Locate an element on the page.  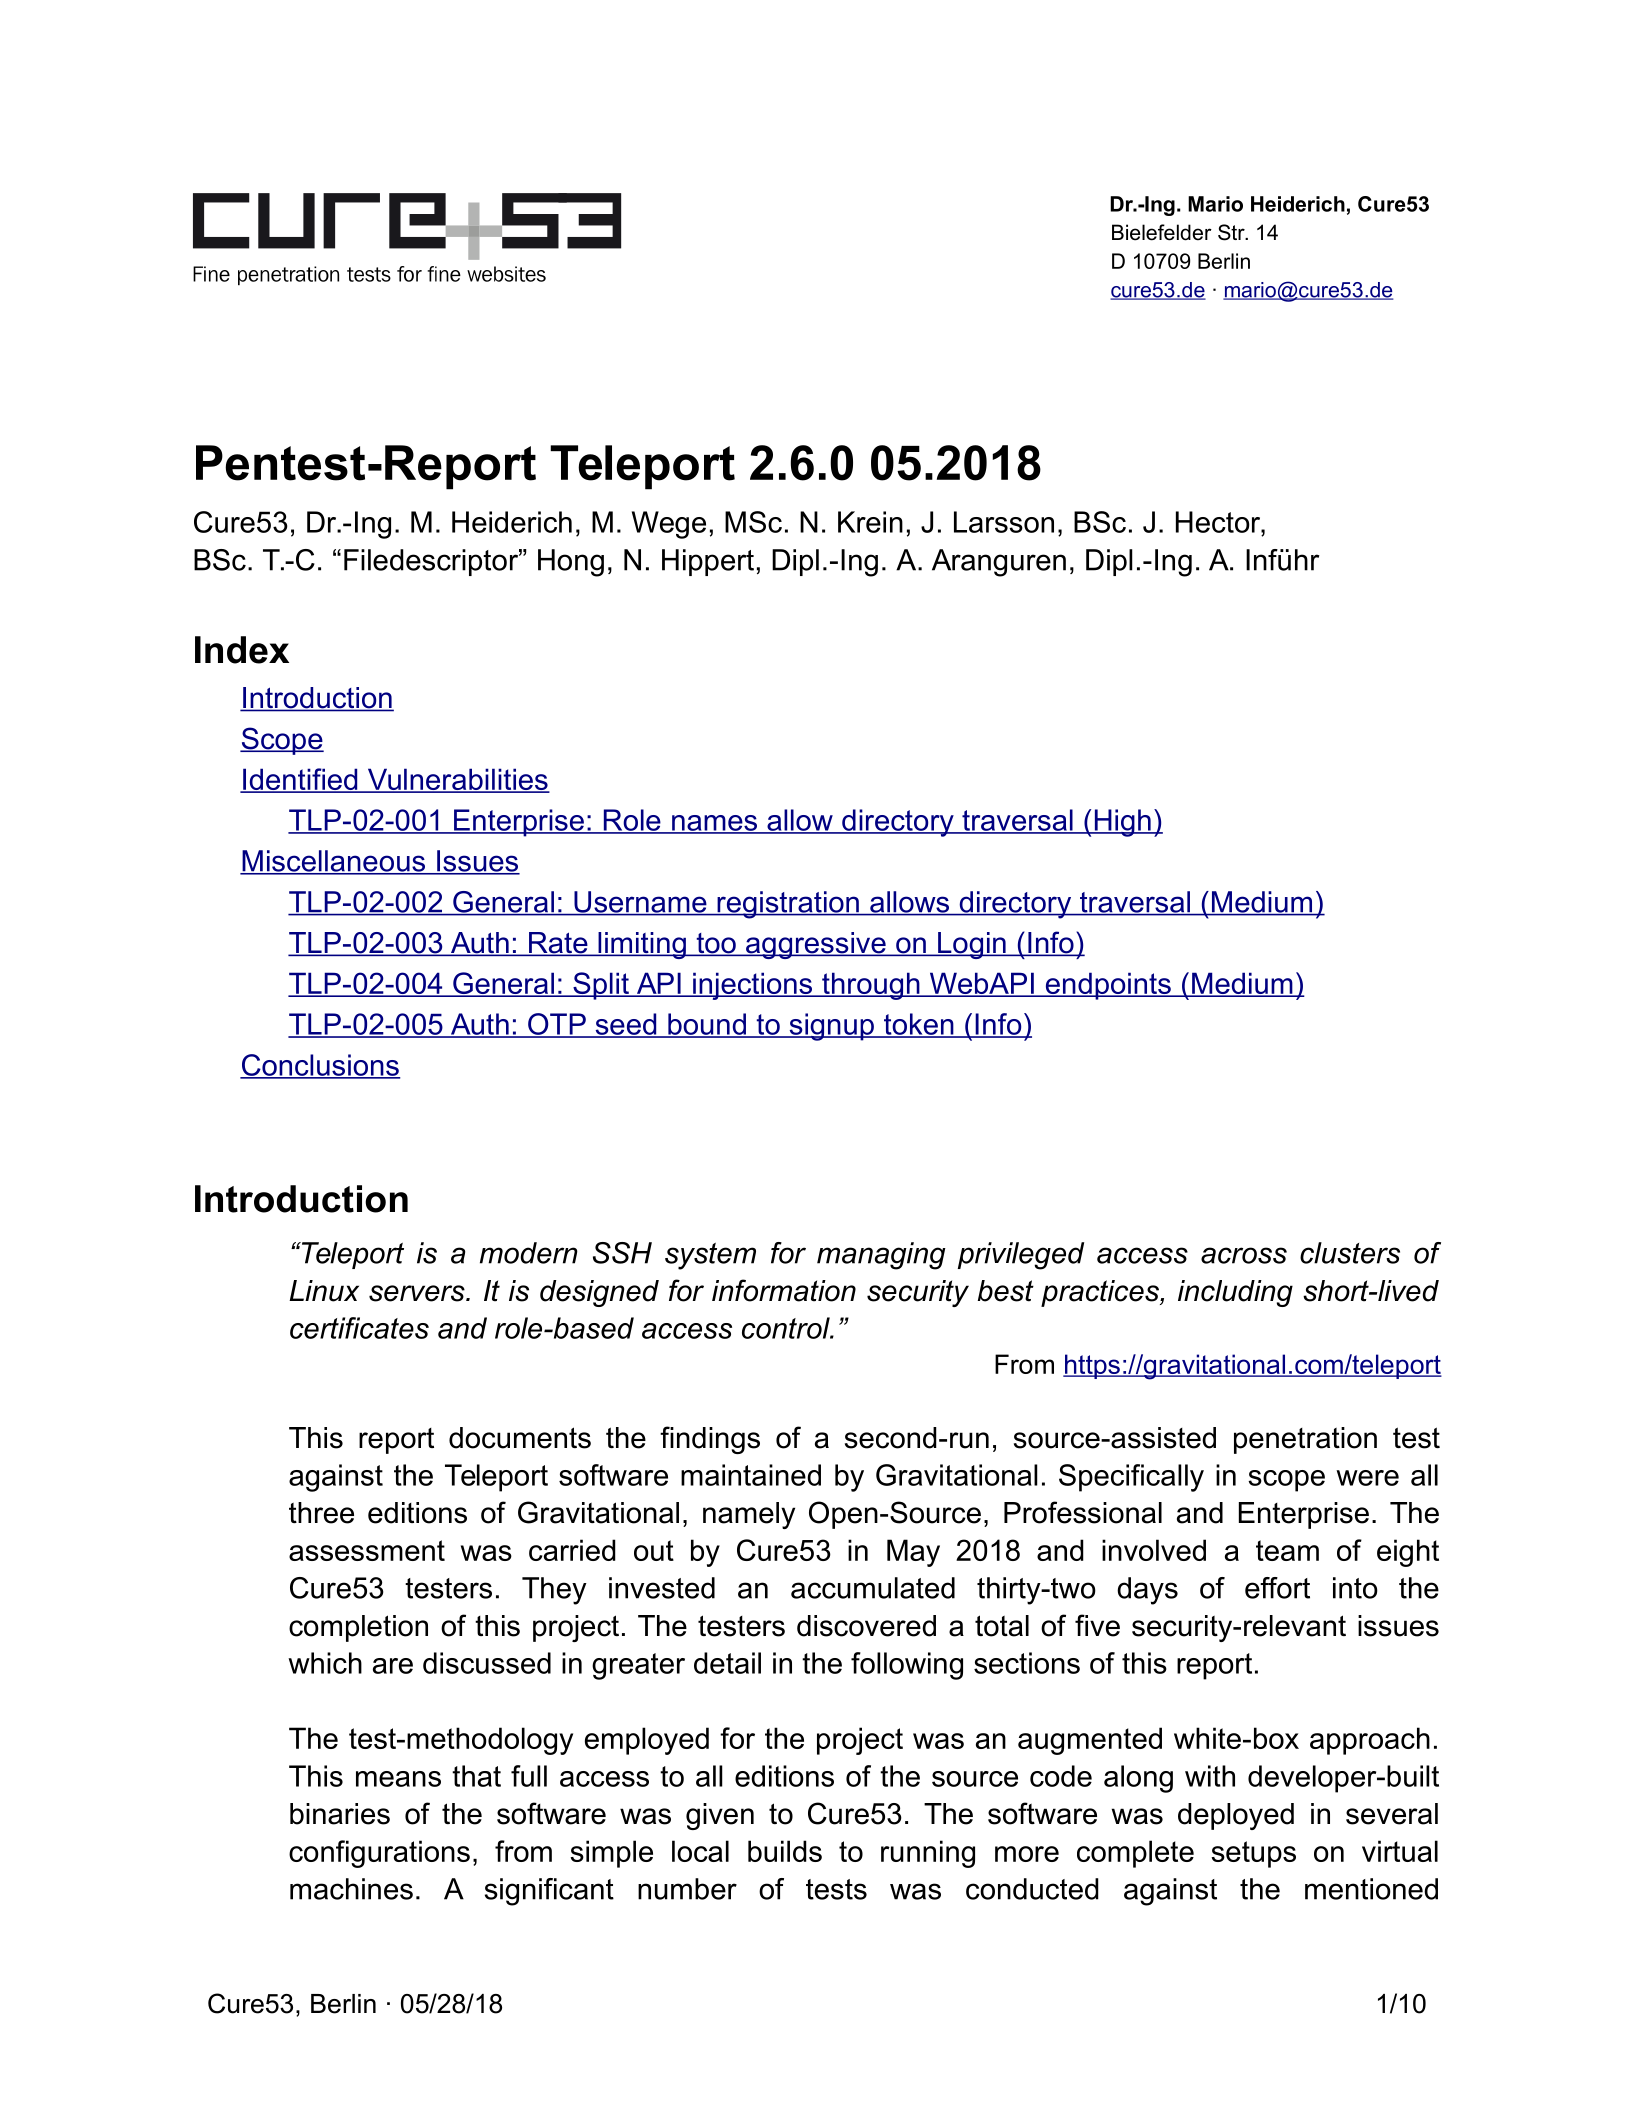
builds is located at coordinates (785, 1851).
